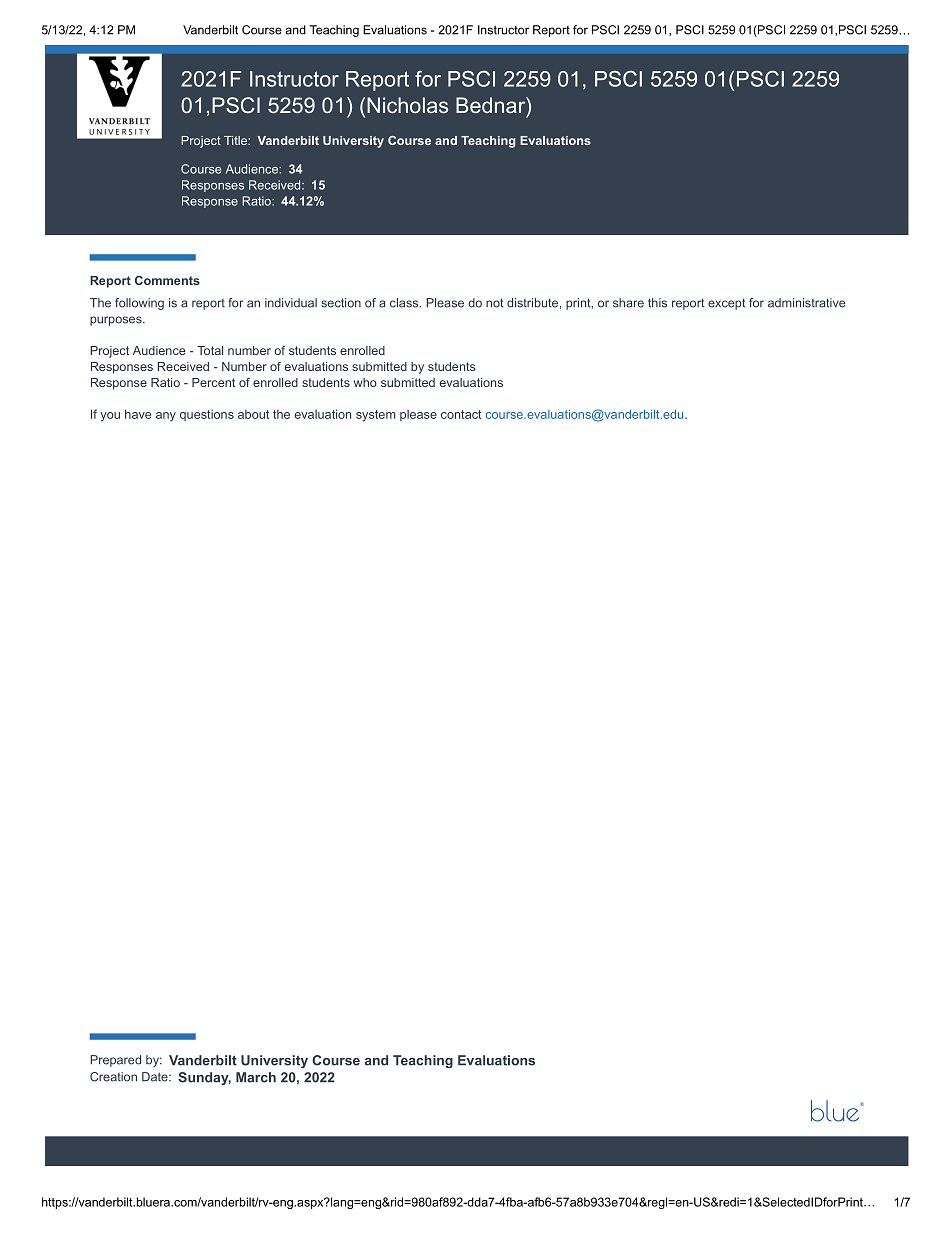  What do you see at coordinates (166, 417) in the document?
I see `any` at bounding box center [166, 417].
